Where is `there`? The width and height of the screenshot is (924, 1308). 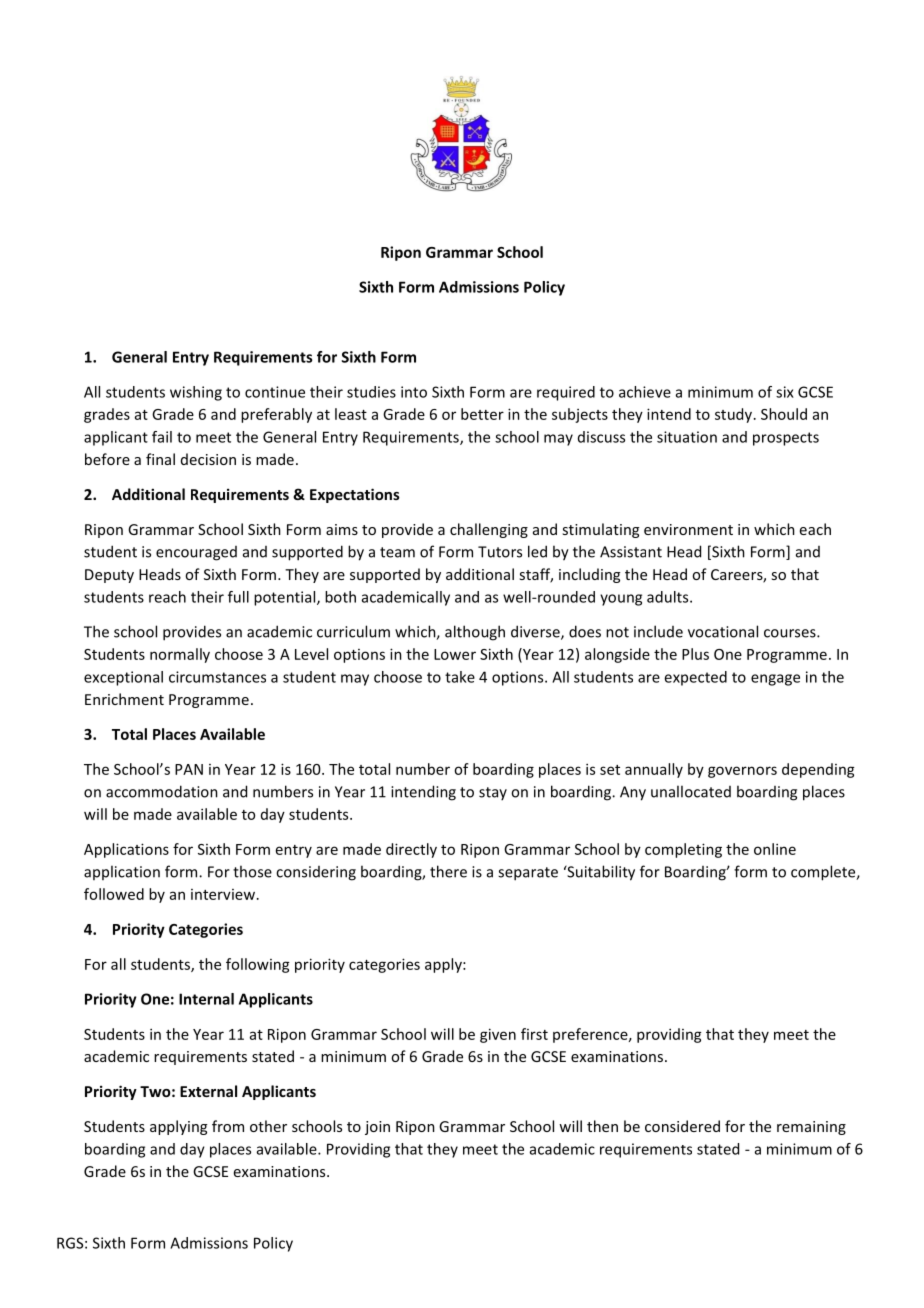 there is located at coordinates (448, 871).
